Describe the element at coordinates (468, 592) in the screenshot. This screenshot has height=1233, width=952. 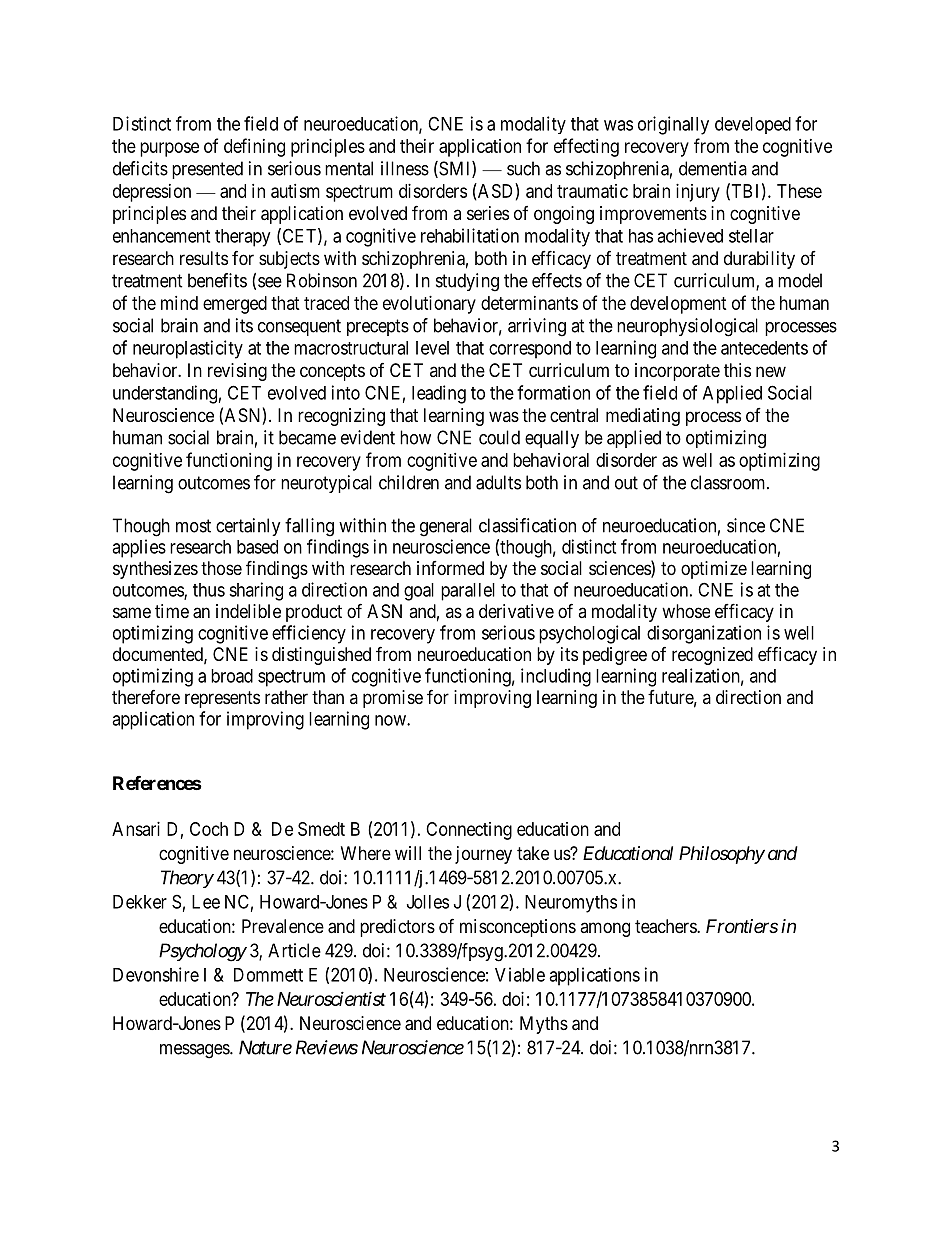
I see `parallel` at that location.
